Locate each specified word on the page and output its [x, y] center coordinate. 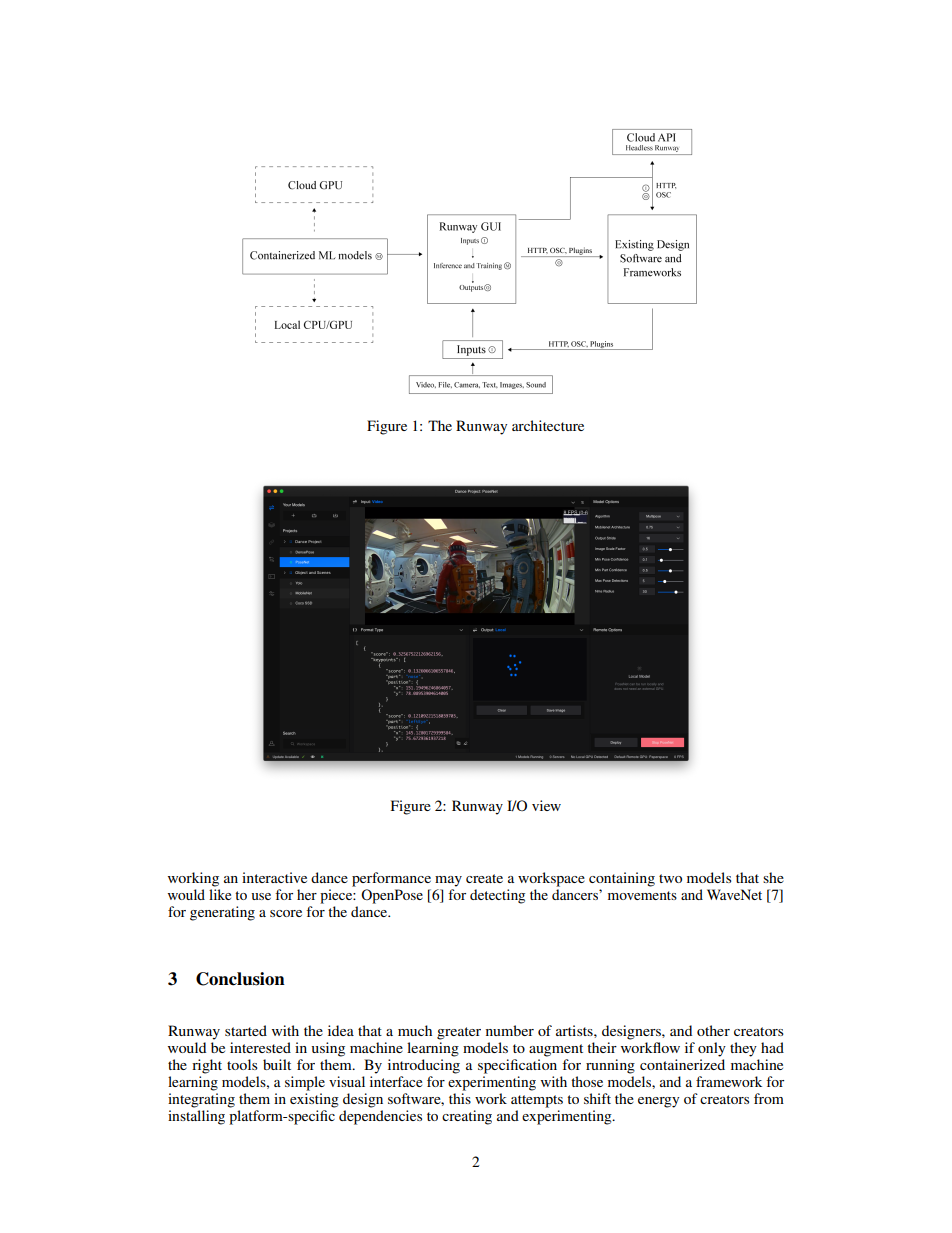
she [773, 877]
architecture [548, 425]
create [484, 878]
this [460, 1098]
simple [305, 1083]
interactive [274, 877]
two [670, 878]
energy [658, 1102]
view [546, 805]
